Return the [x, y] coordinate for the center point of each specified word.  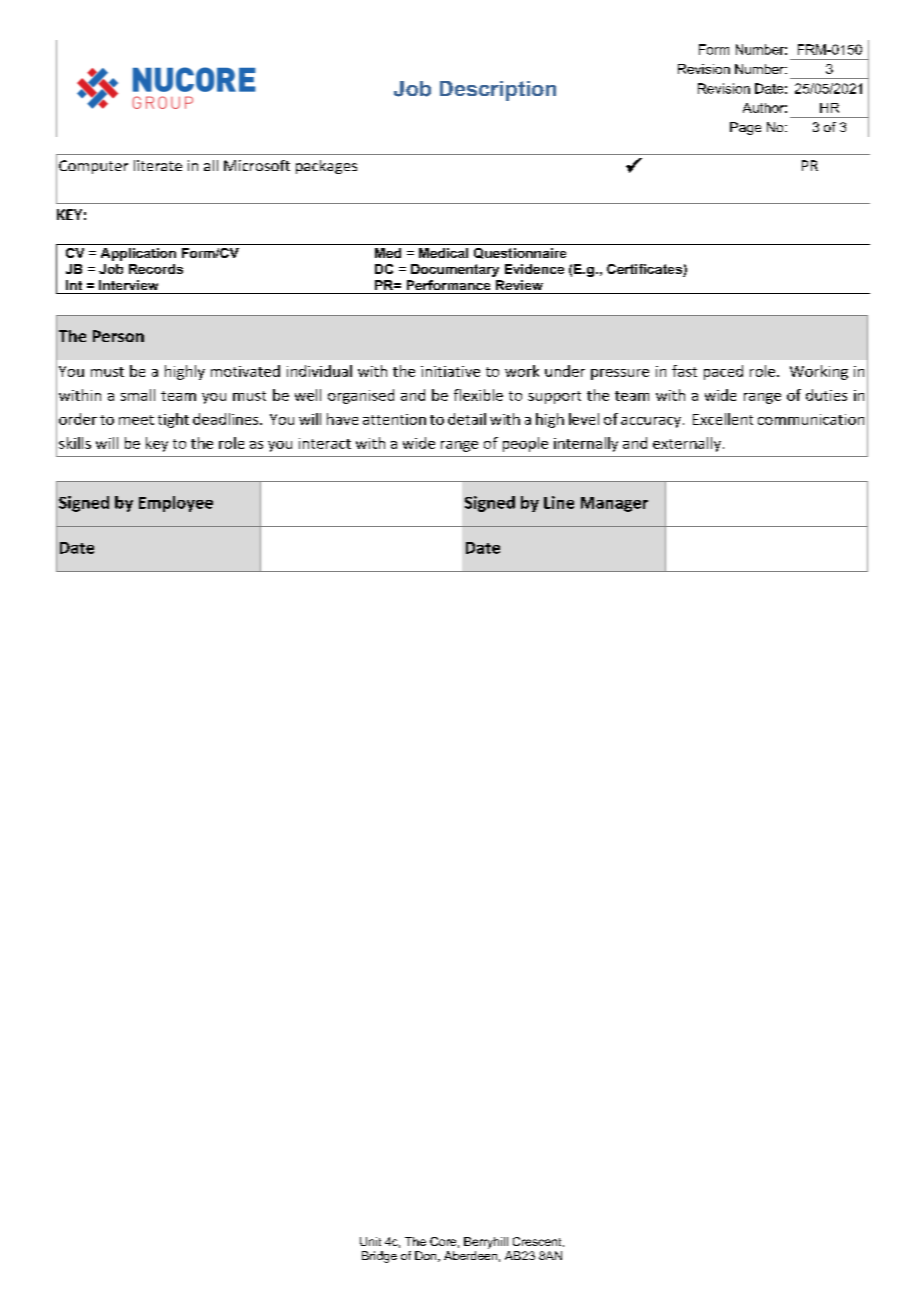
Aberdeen [470, 1255]
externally [687, 444]
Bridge [379, 1257]
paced [723, 372]
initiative [450, 371]
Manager [614, 504]
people [525, 444]
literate [158, 165]
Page [745, 128]
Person [118, 336]
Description [498, 91]
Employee [176, 504]
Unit [370, 1241]
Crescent [538, 1242]
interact [325, 443]
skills [75, 443]
